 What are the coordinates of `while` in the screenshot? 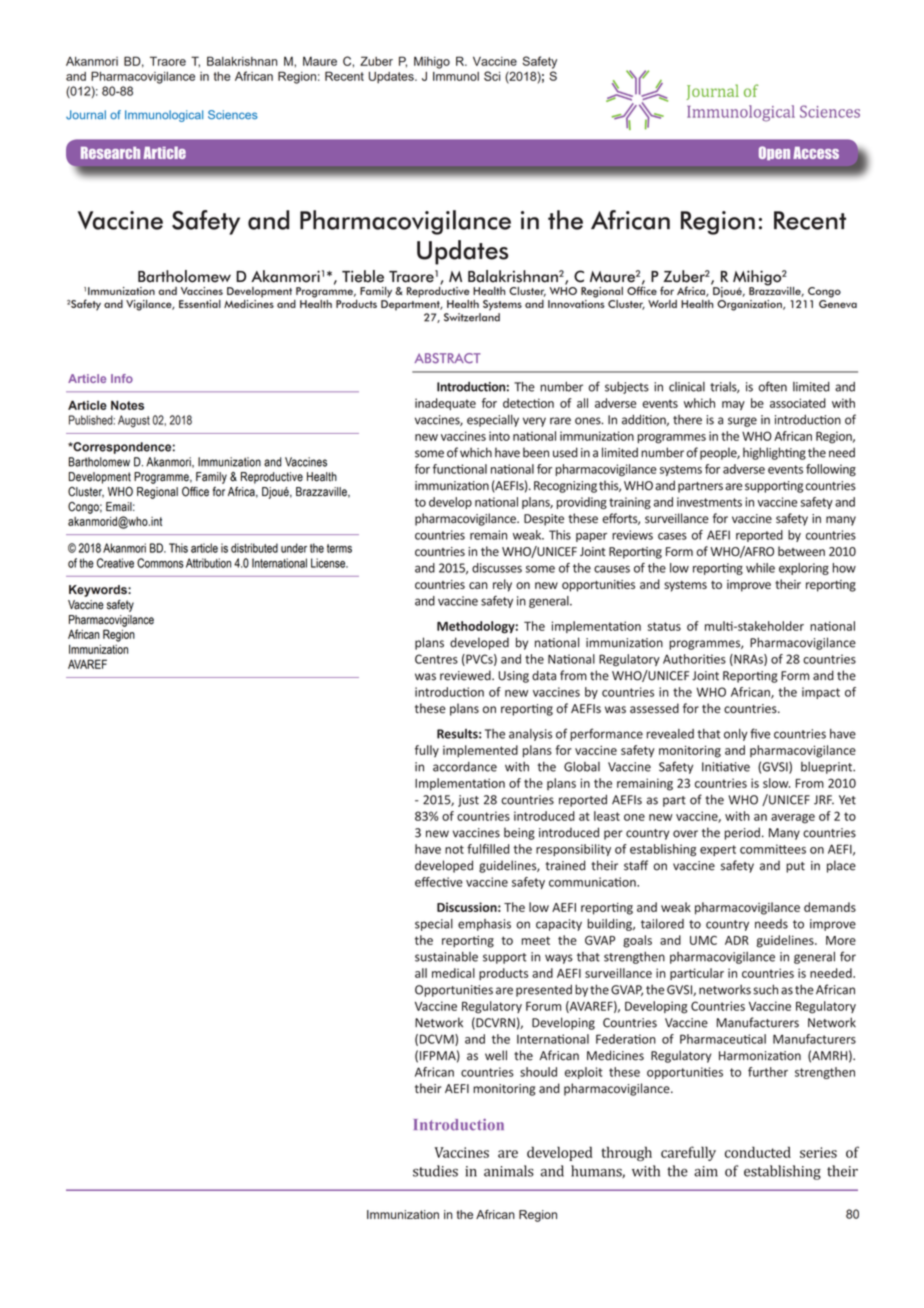 It's located at (760, 568).
